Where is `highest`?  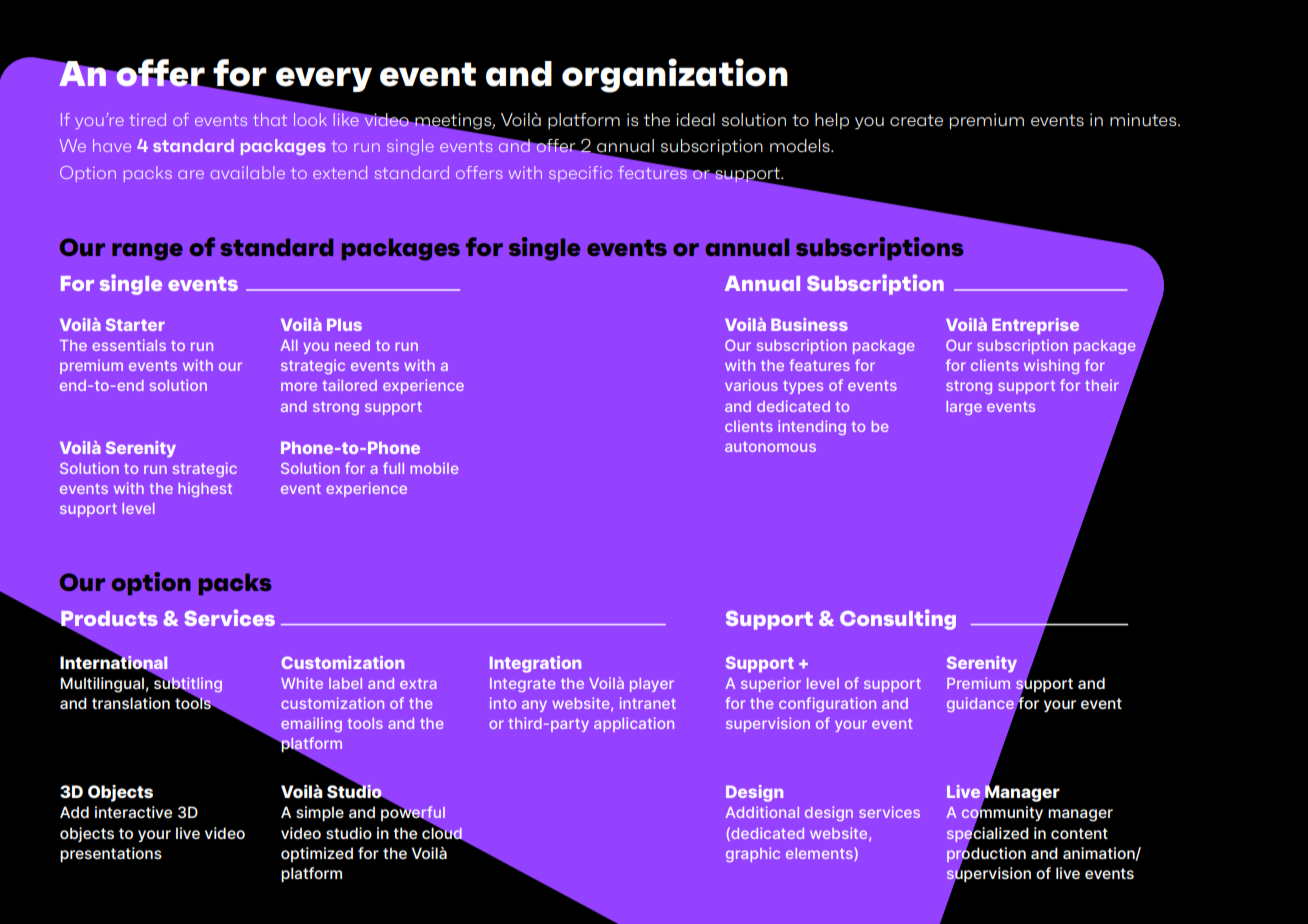
highest is located at coordinates (205, 489).
